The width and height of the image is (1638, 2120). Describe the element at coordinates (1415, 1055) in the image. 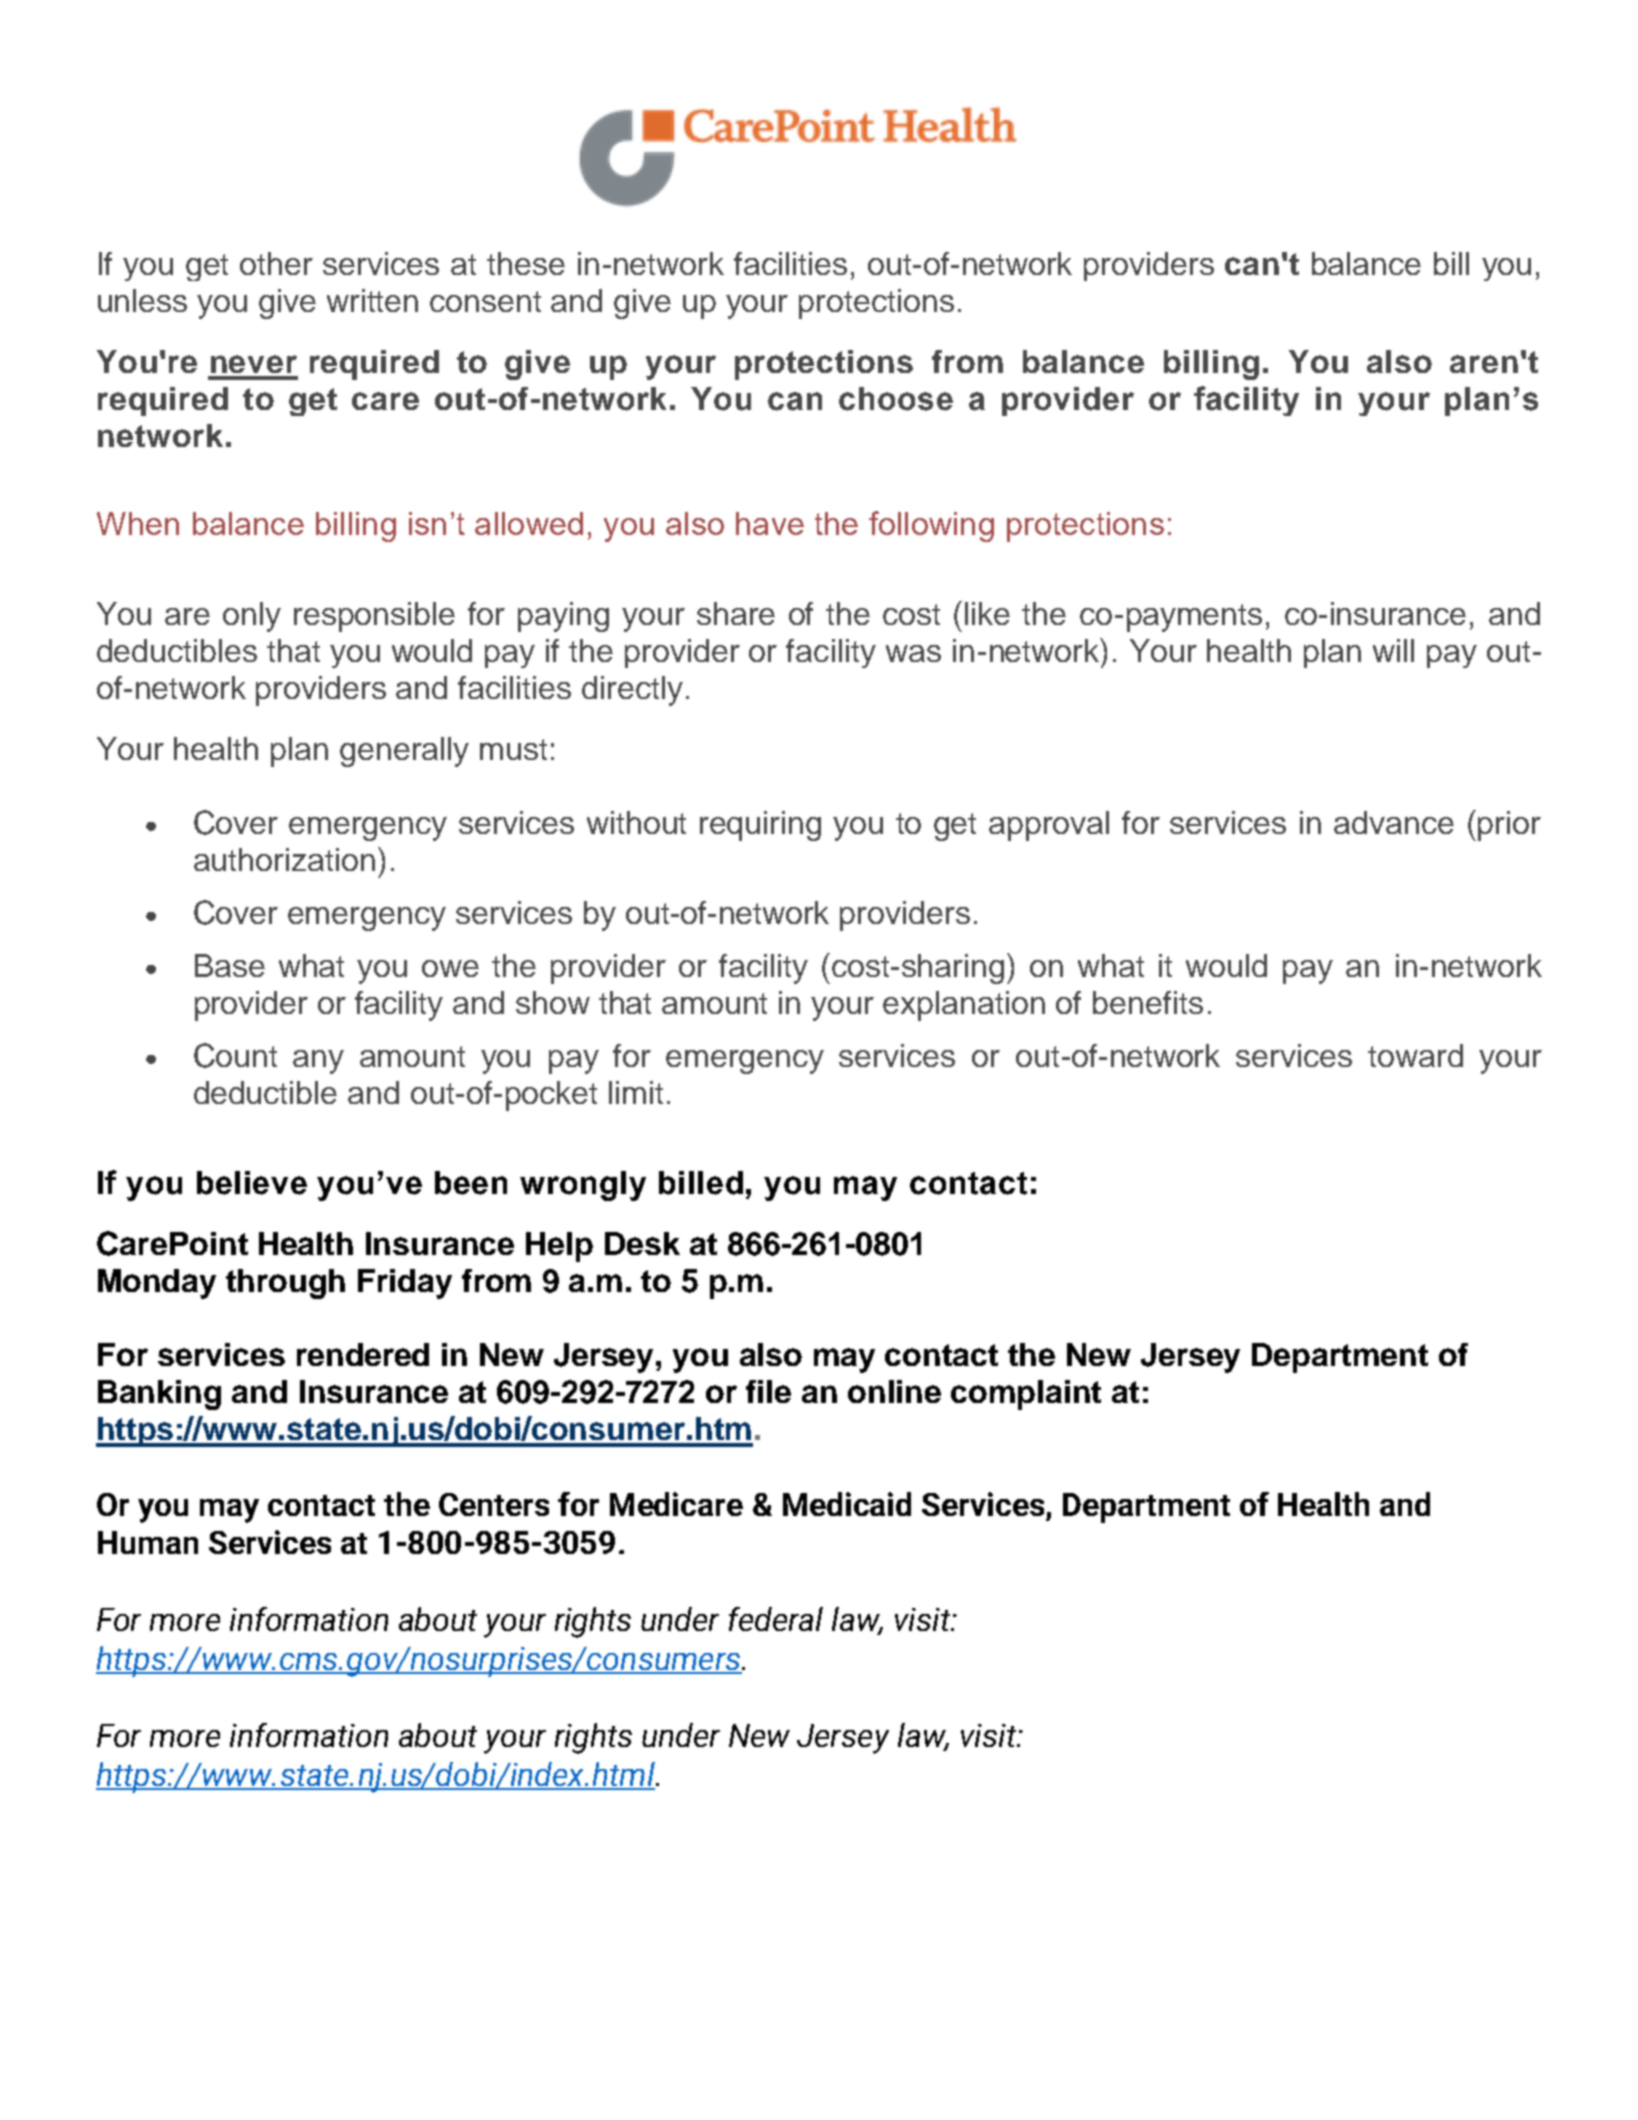

I see `toward` at that location.
